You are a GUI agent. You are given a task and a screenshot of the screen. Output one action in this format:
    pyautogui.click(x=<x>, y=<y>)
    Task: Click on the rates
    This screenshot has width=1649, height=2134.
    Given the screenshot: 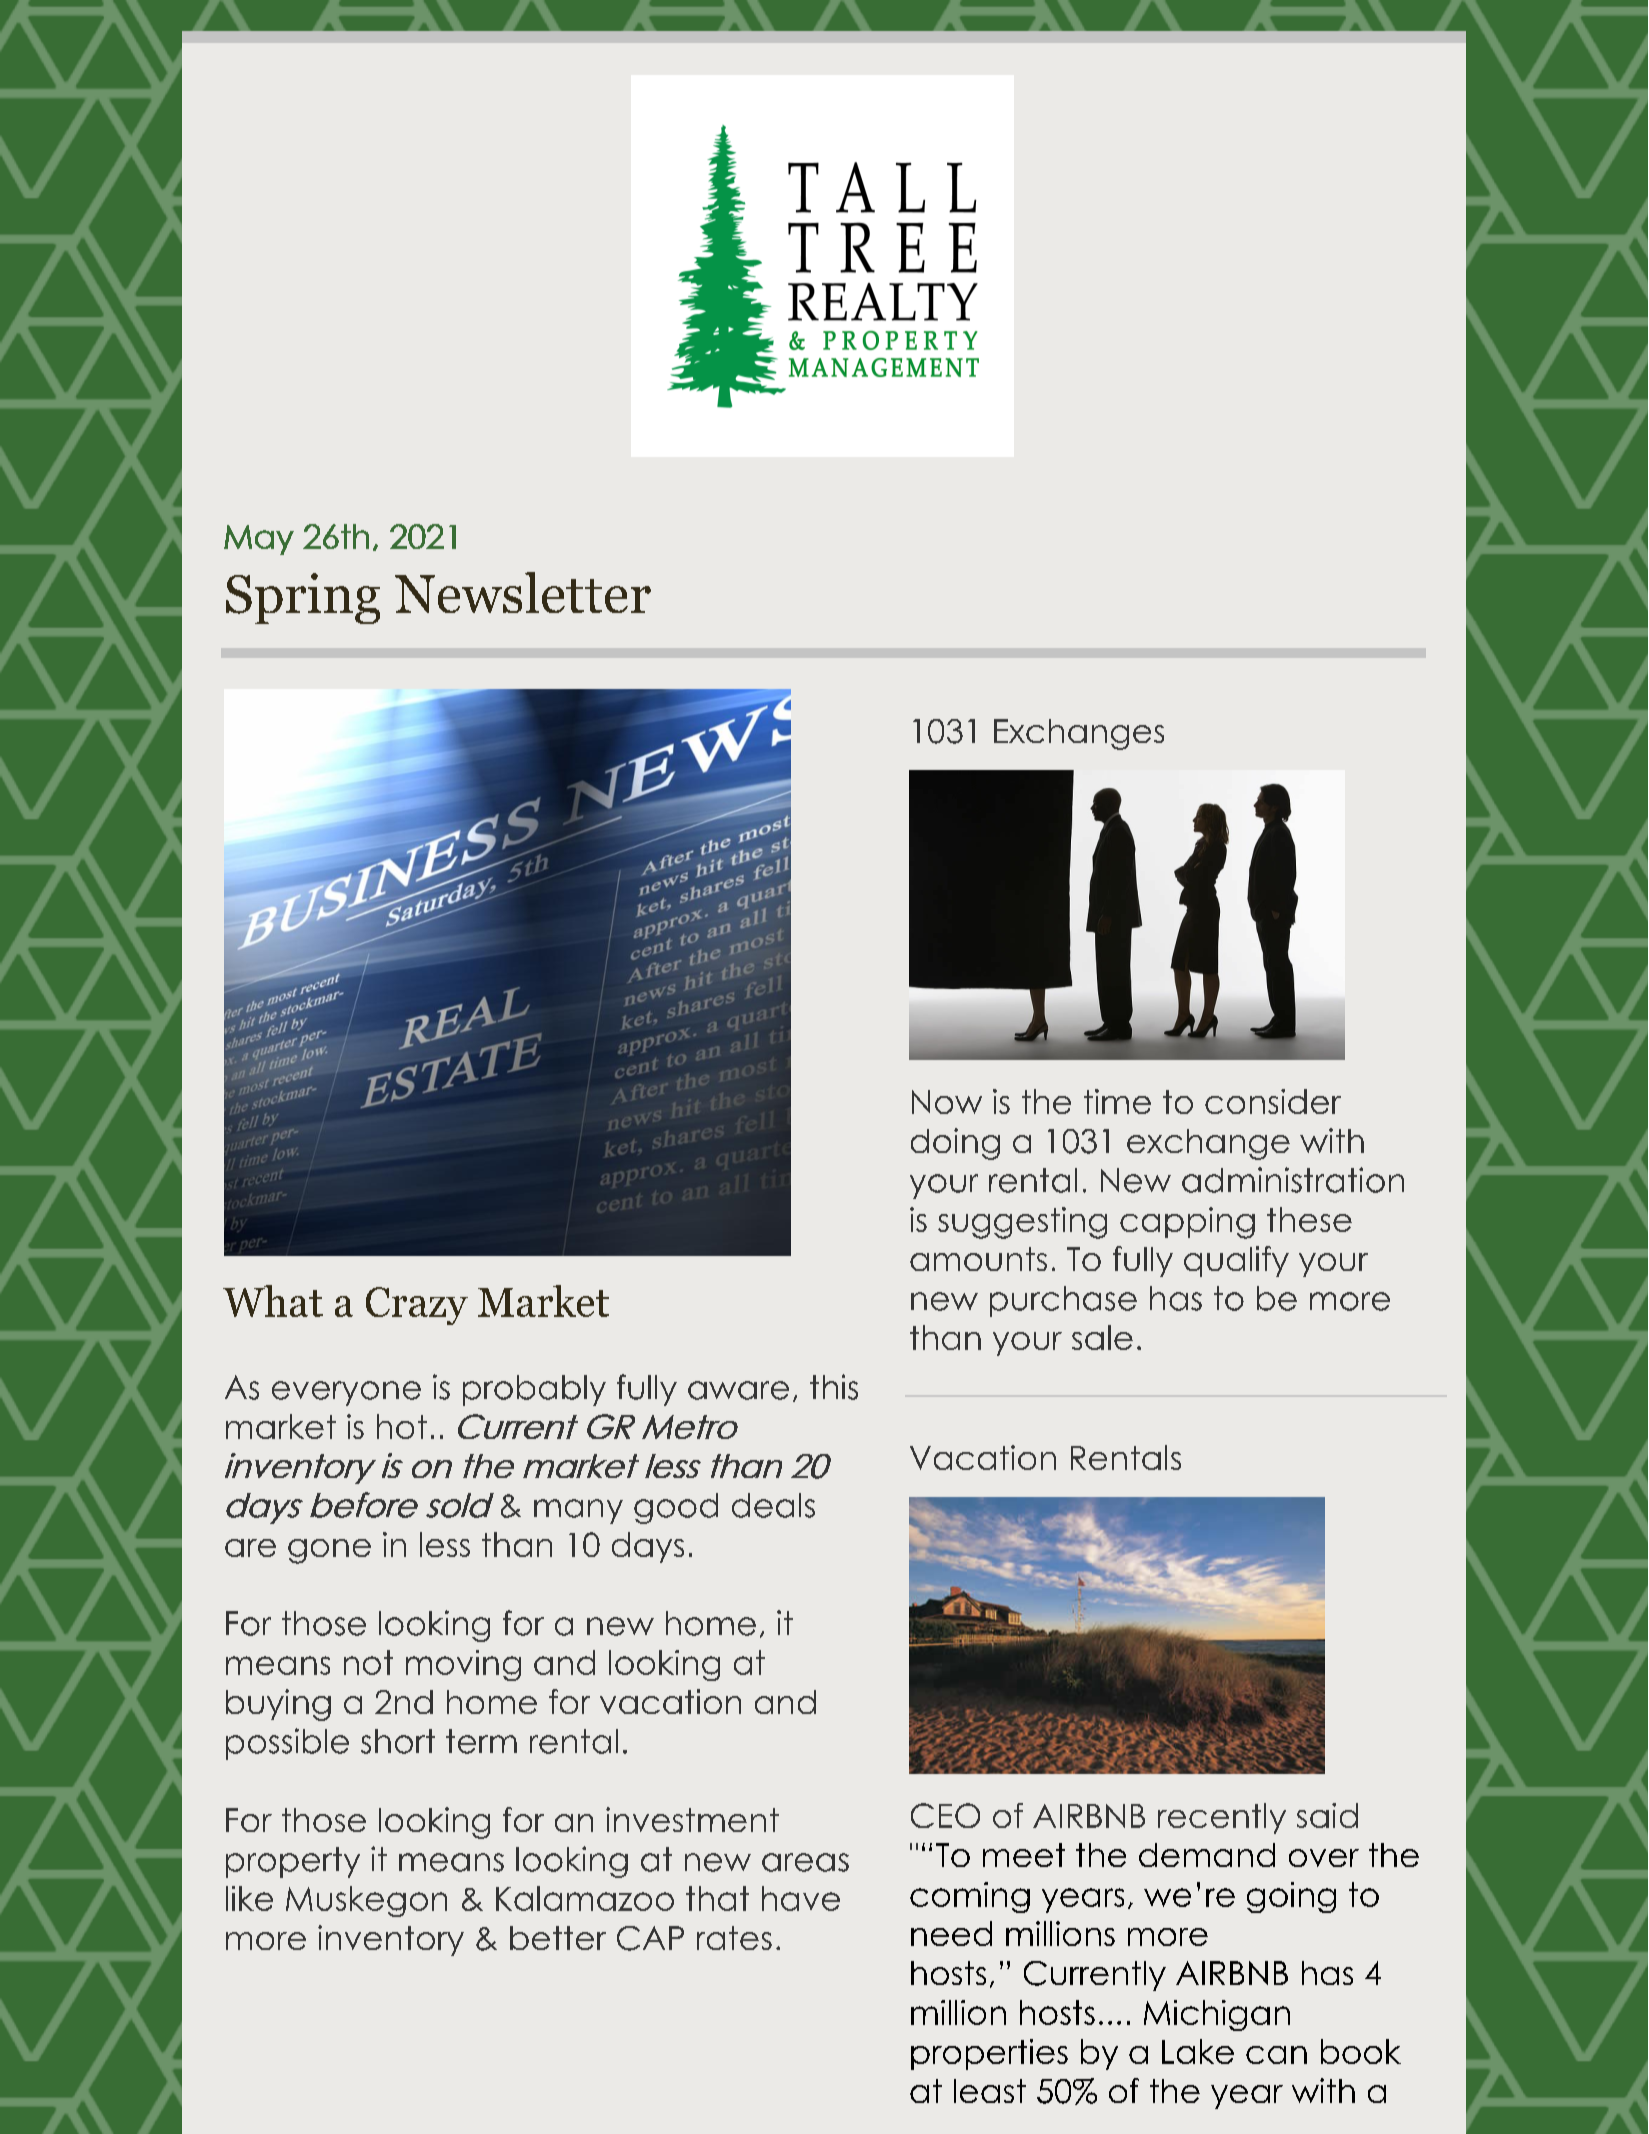 What is the action you would take?
    pyautogui.click(x=734, y=1938)
